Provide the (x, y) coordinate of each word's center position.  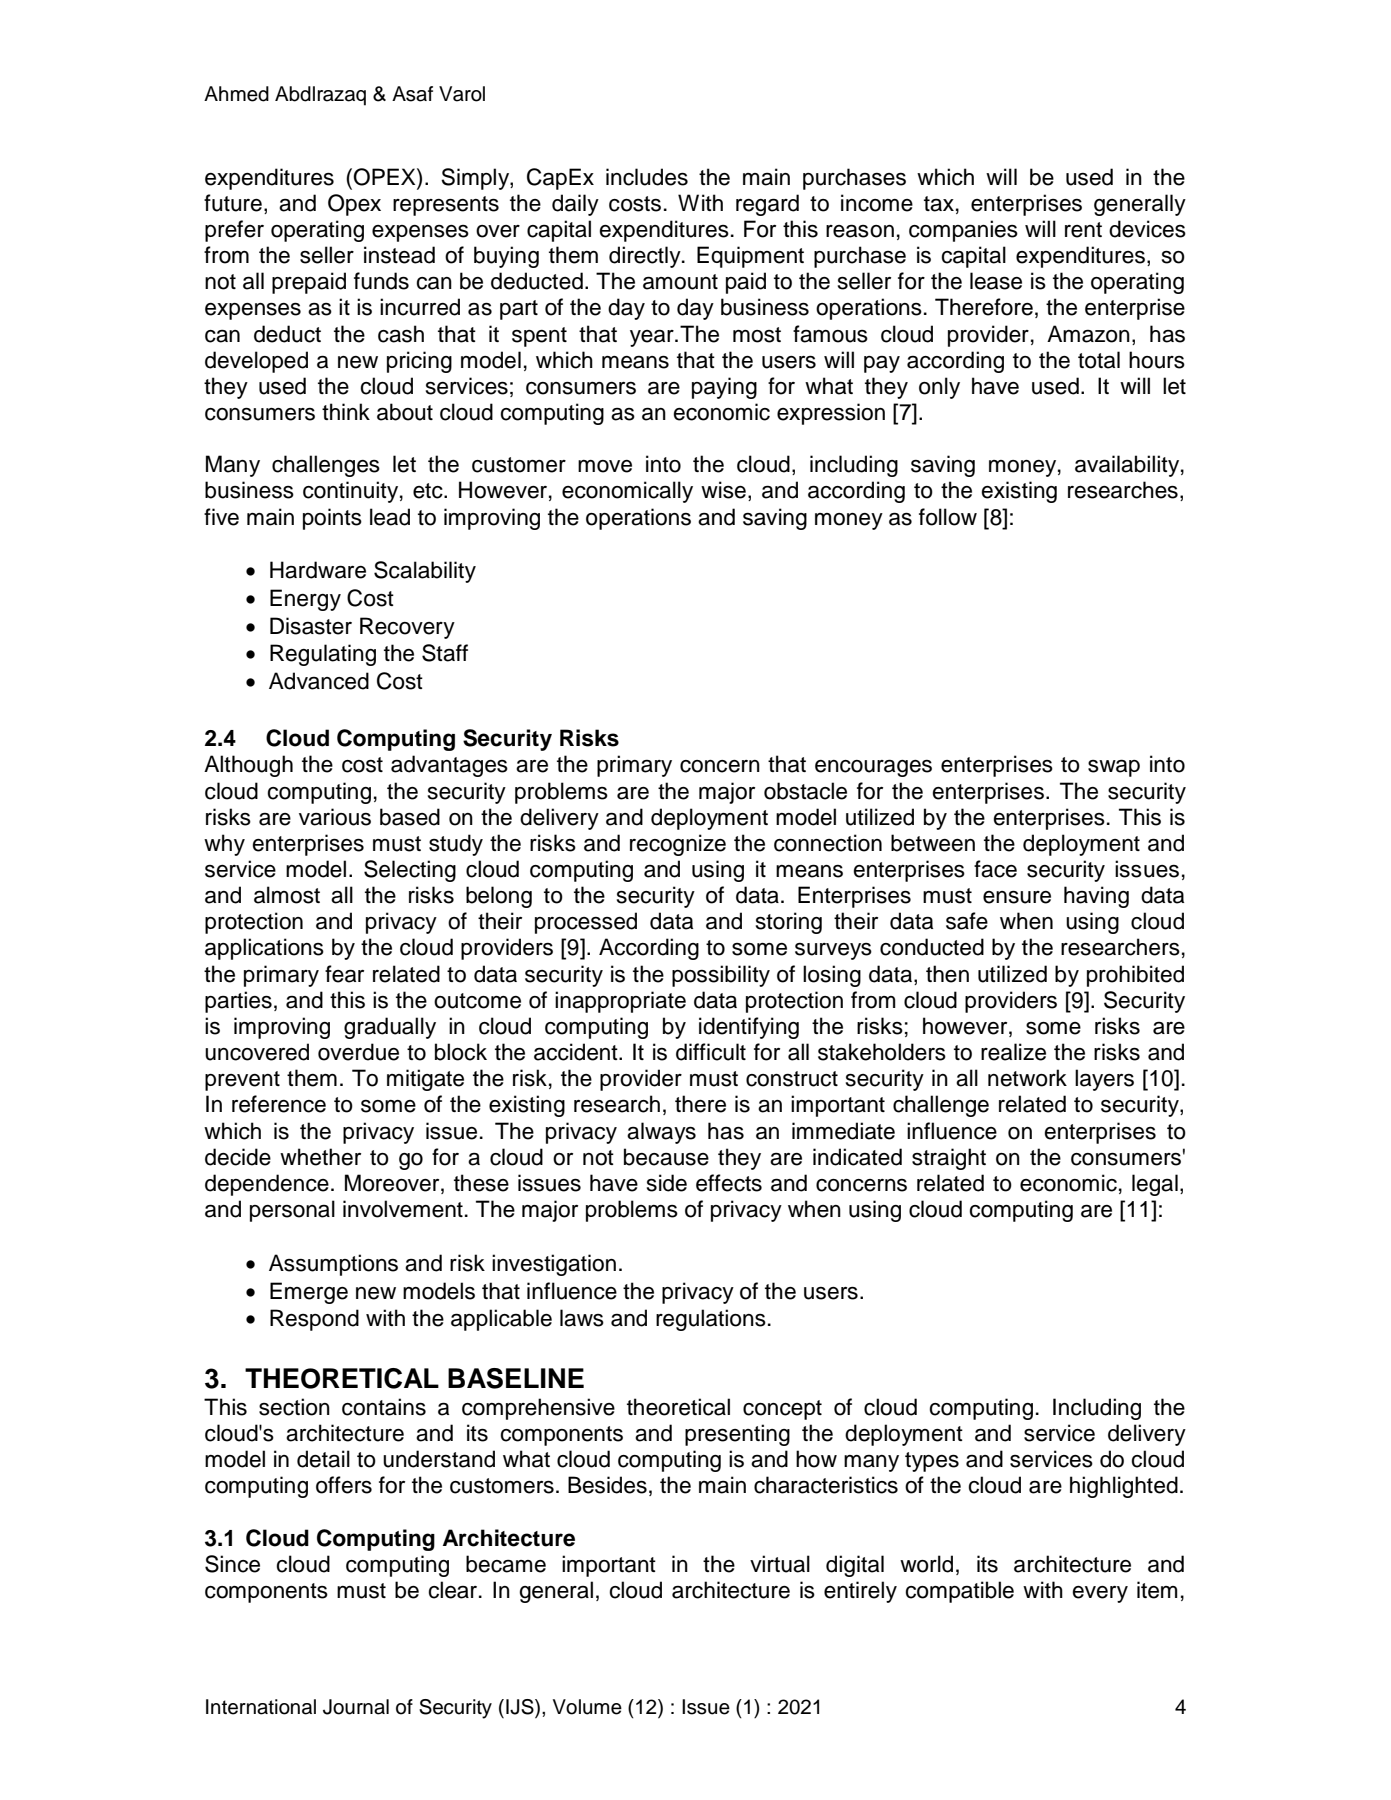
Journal (356, 1707)
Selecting (410, 871)
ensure (1017, 897)
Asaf (412, 94)
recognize (678, 845)
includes (647, 177)
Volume (587, 1707)
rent (1083, 230)
